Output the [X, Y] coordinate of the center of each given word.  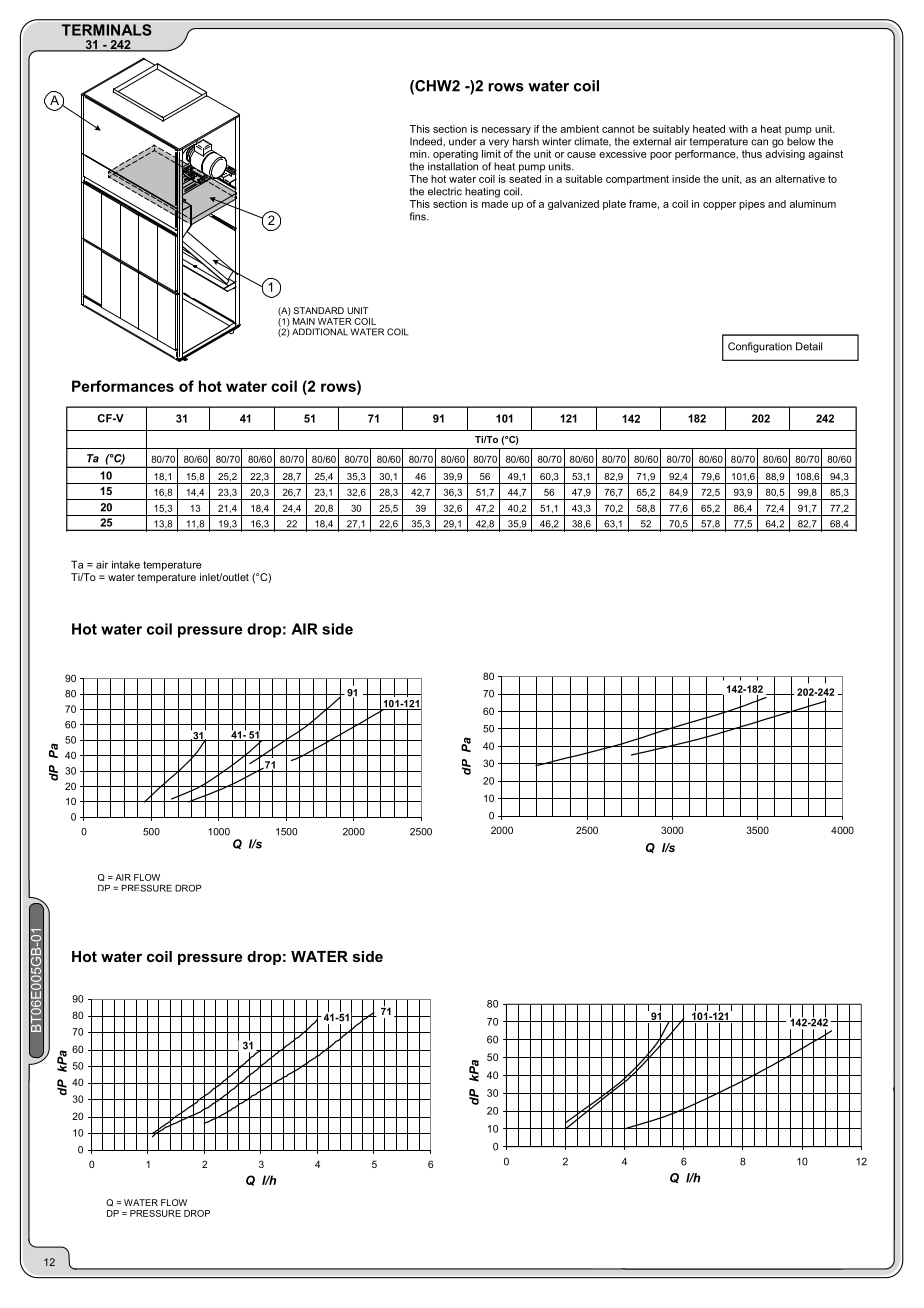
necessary [506, 131]
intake [126, 564]
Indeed [427, 141]
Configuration [760, 347]
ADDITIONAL [320, 332]
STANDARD [319, 310]
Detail [809, 346]
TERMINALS [107, 30]
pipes [752, 205]
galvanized [573, 205]
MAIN [304, 321]
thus [752, 154]
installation [453, 166]
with [738, 129]
